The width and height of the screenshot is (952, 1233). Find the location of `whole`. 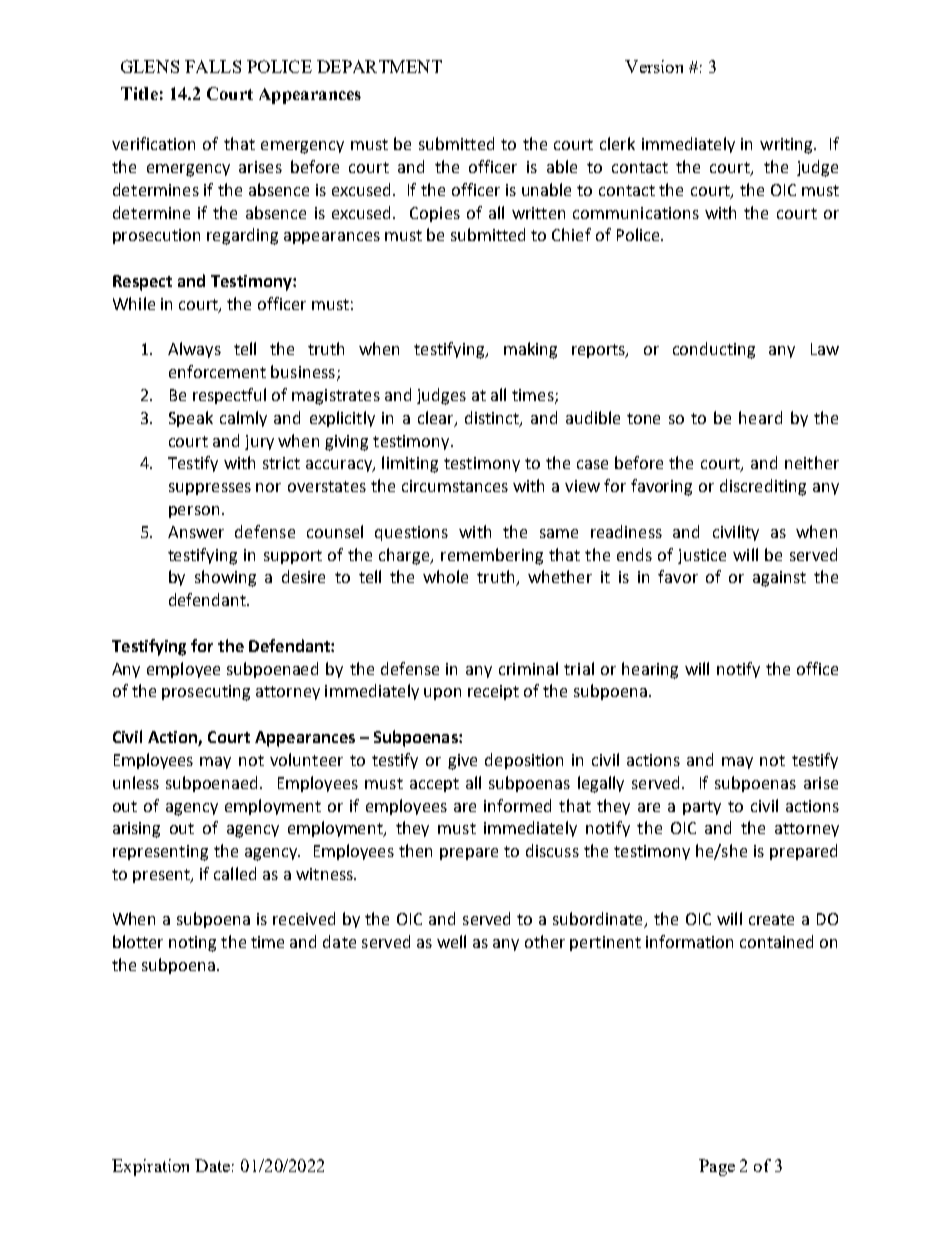

whole is located at coordinates (445, 576).
